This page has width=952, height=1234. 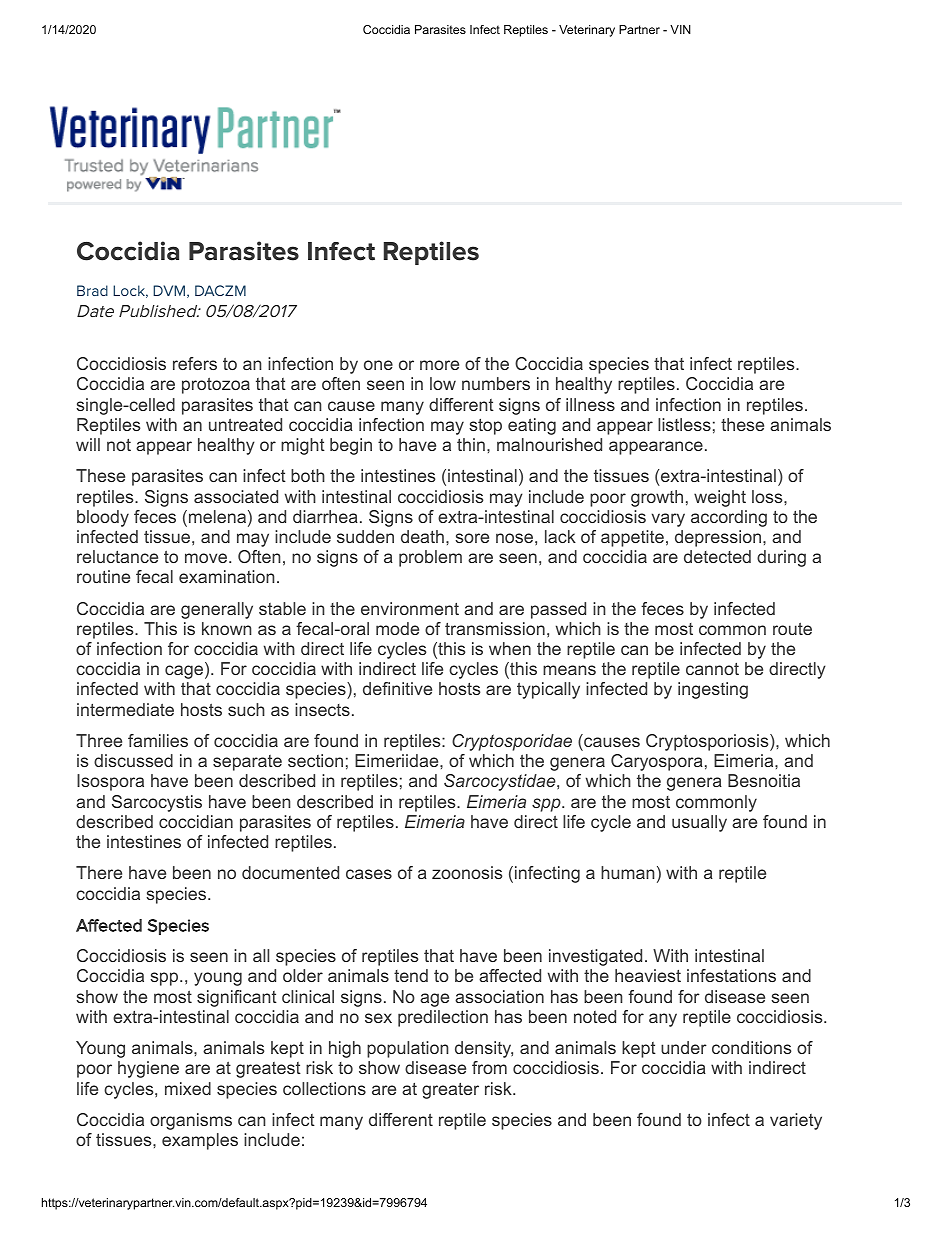 What do you see at coordinates (191, 1121) in the page?
I see `organisms` at bounding box center [191, 1121].
